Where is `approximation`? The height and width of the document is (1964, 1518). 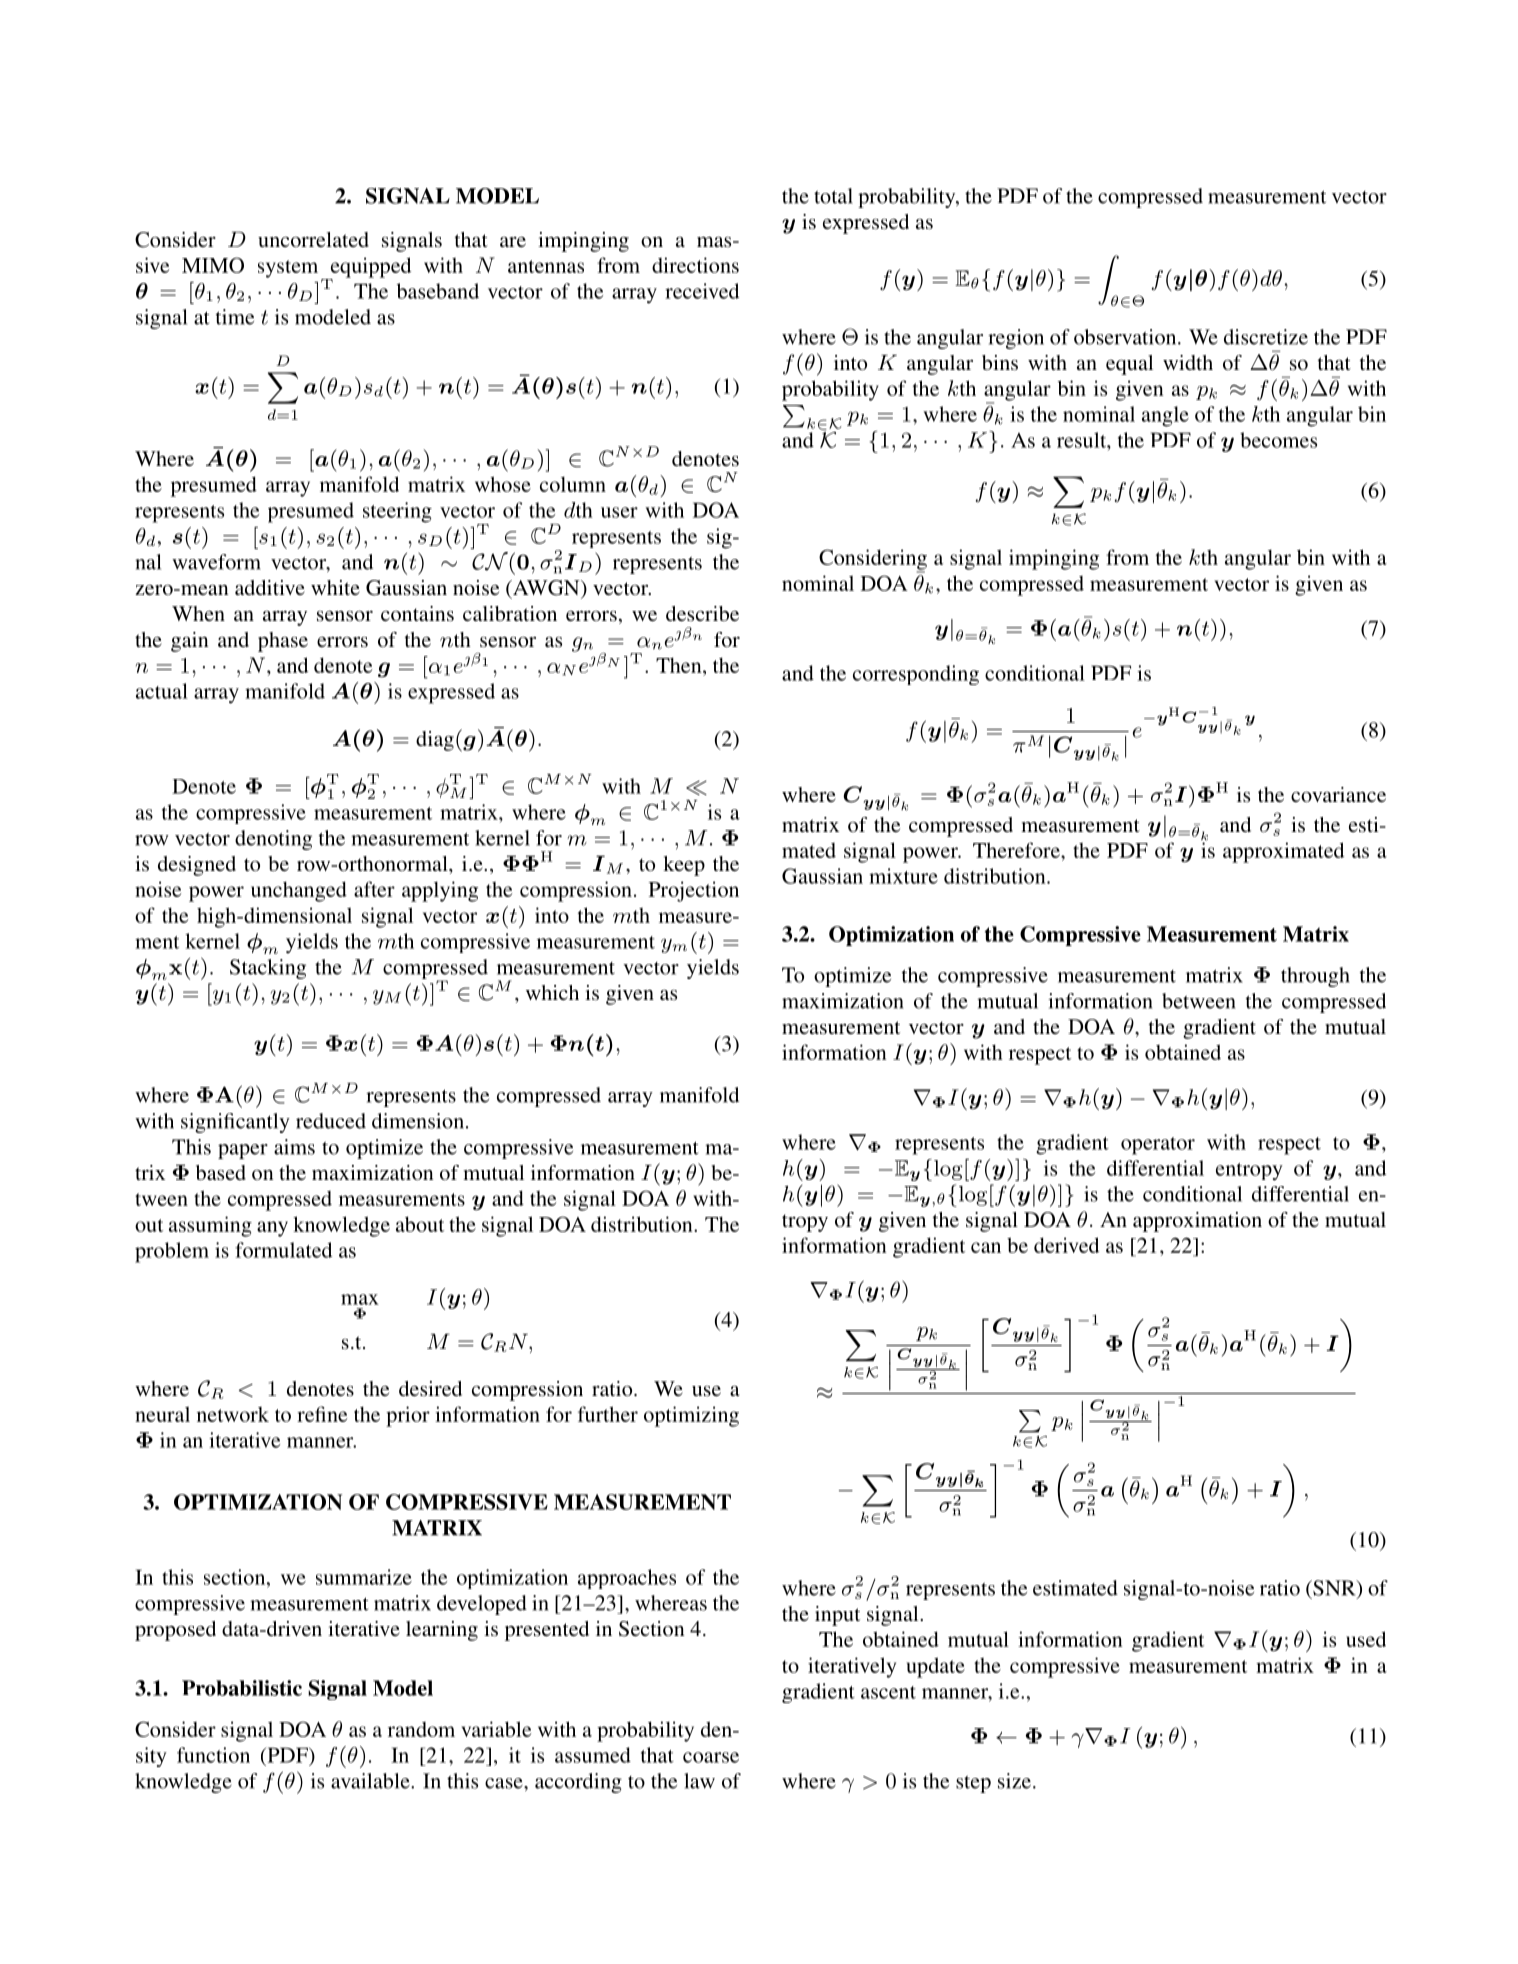 approximation is located at coordinates (1197, 1222).
